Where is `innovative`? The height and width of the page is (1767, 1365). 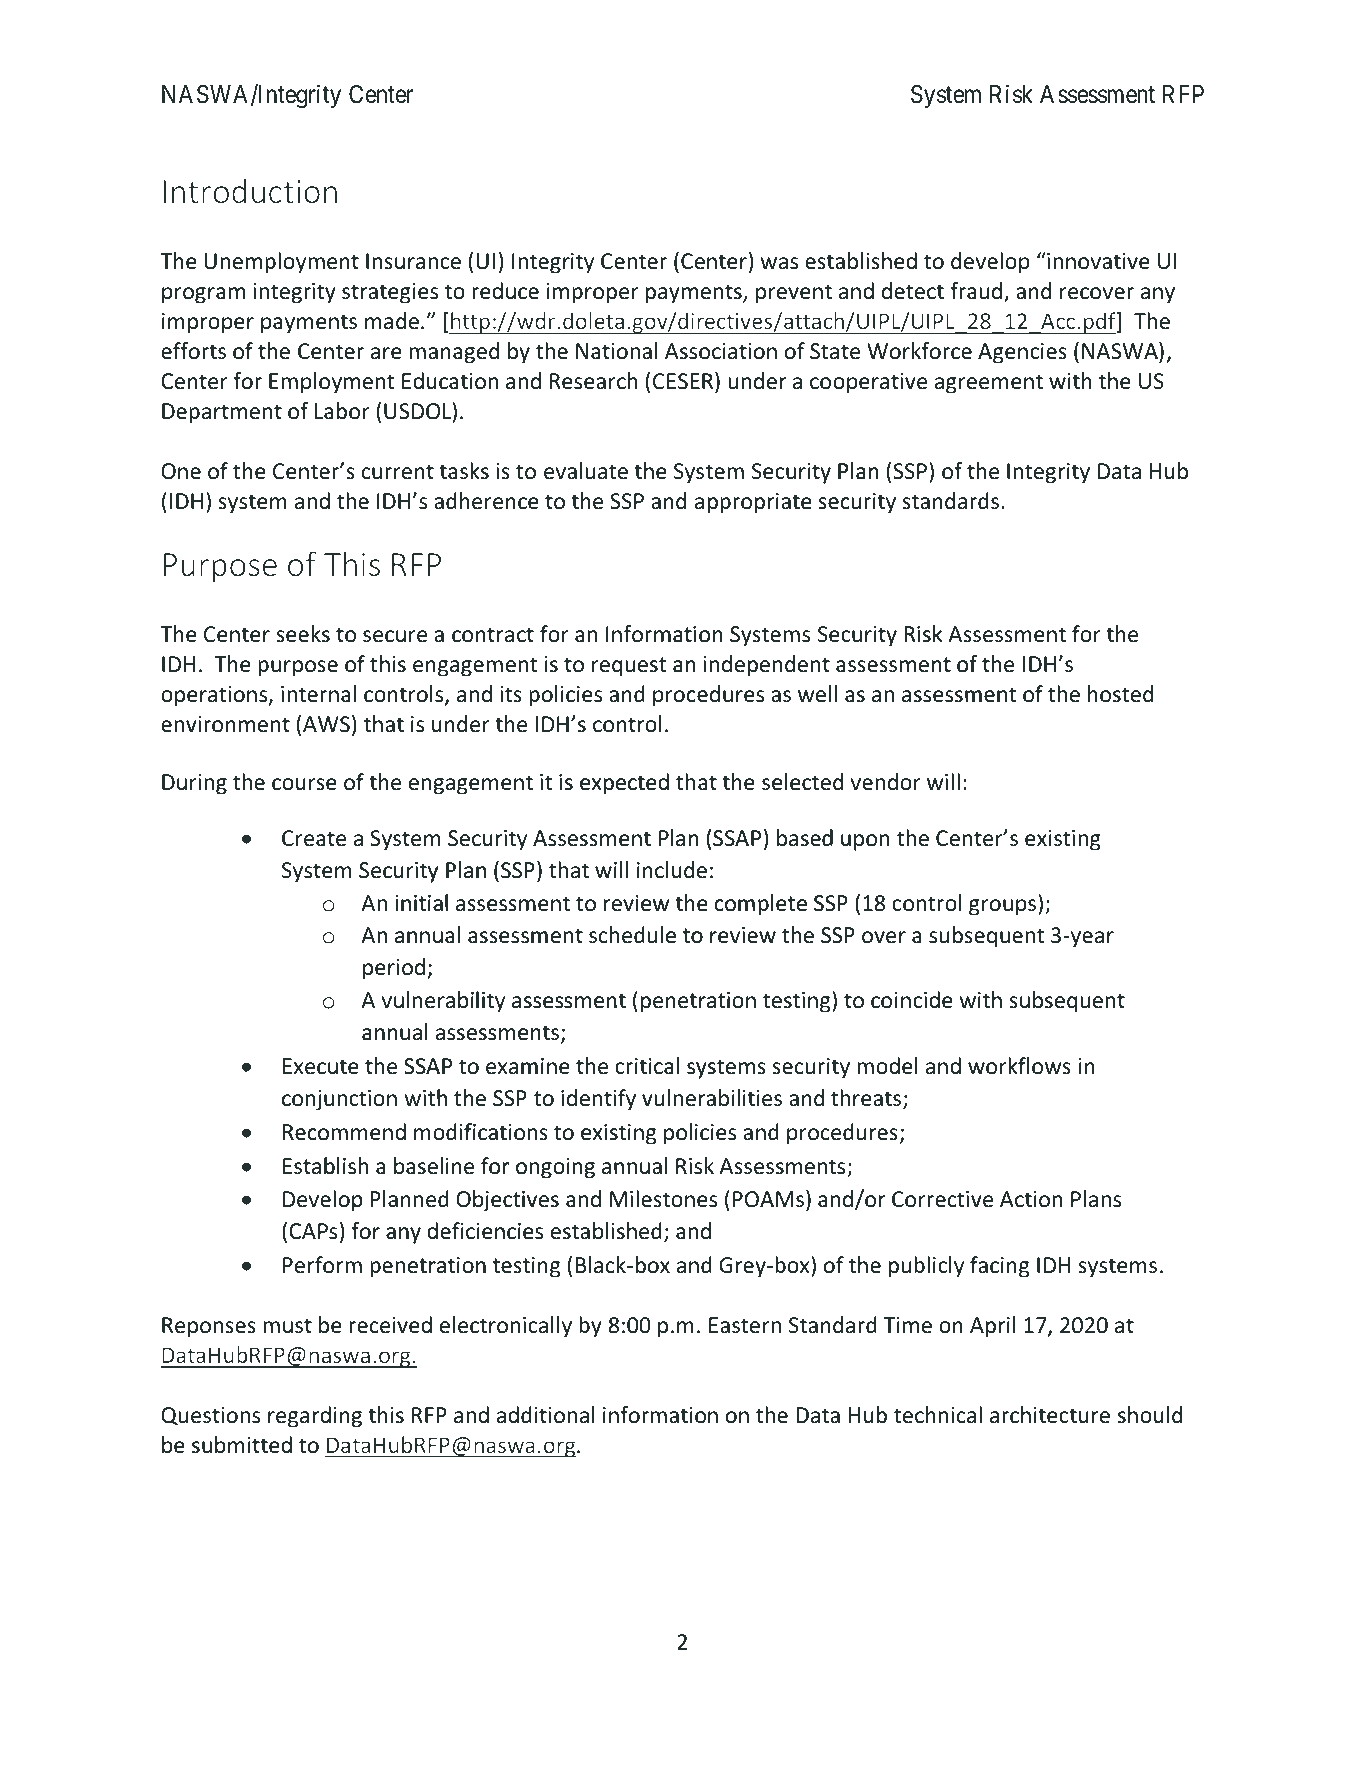
innovative is located at coordinates (1097, 261).
